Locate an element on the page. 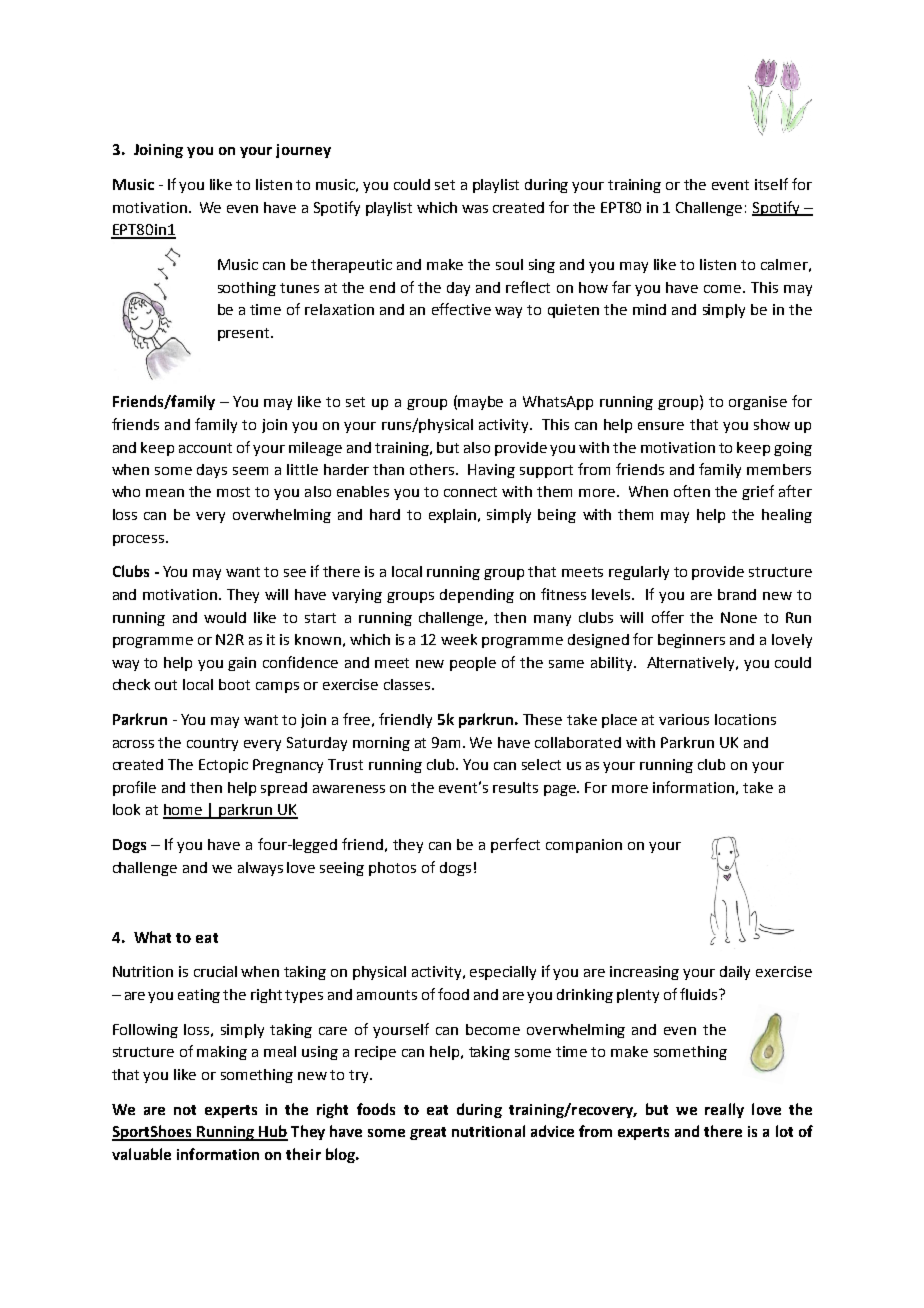 The image size is (924, 1308). itself is located at coordinates (771, 184).
